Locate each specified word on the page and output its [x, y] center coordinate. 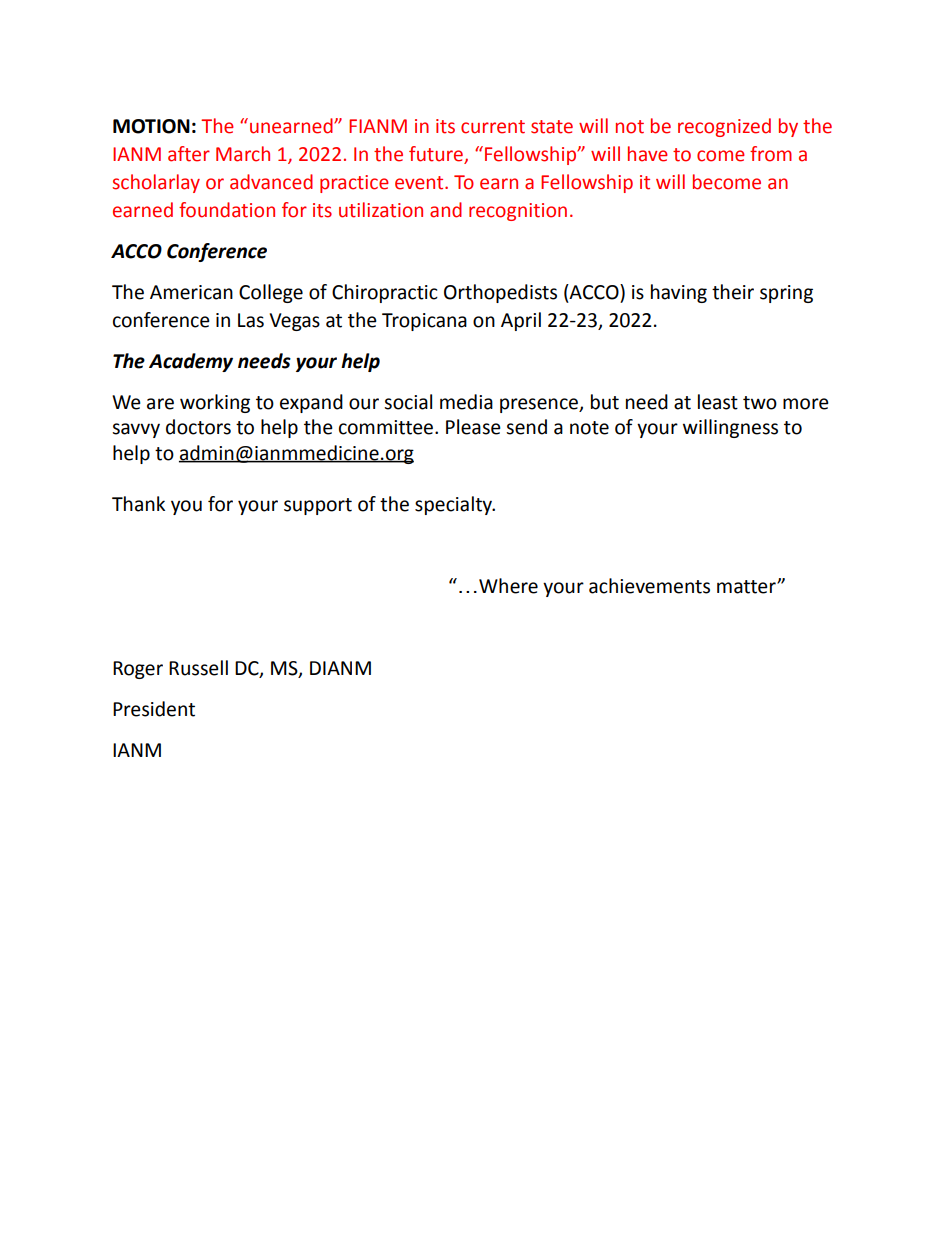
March [243, 154]
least [718, 402]
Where [508, 586]
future [437, 155]
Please [473, 427]
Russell [198, 668]
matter [747, 587]
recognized [724, 127]
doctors [198, 427]
